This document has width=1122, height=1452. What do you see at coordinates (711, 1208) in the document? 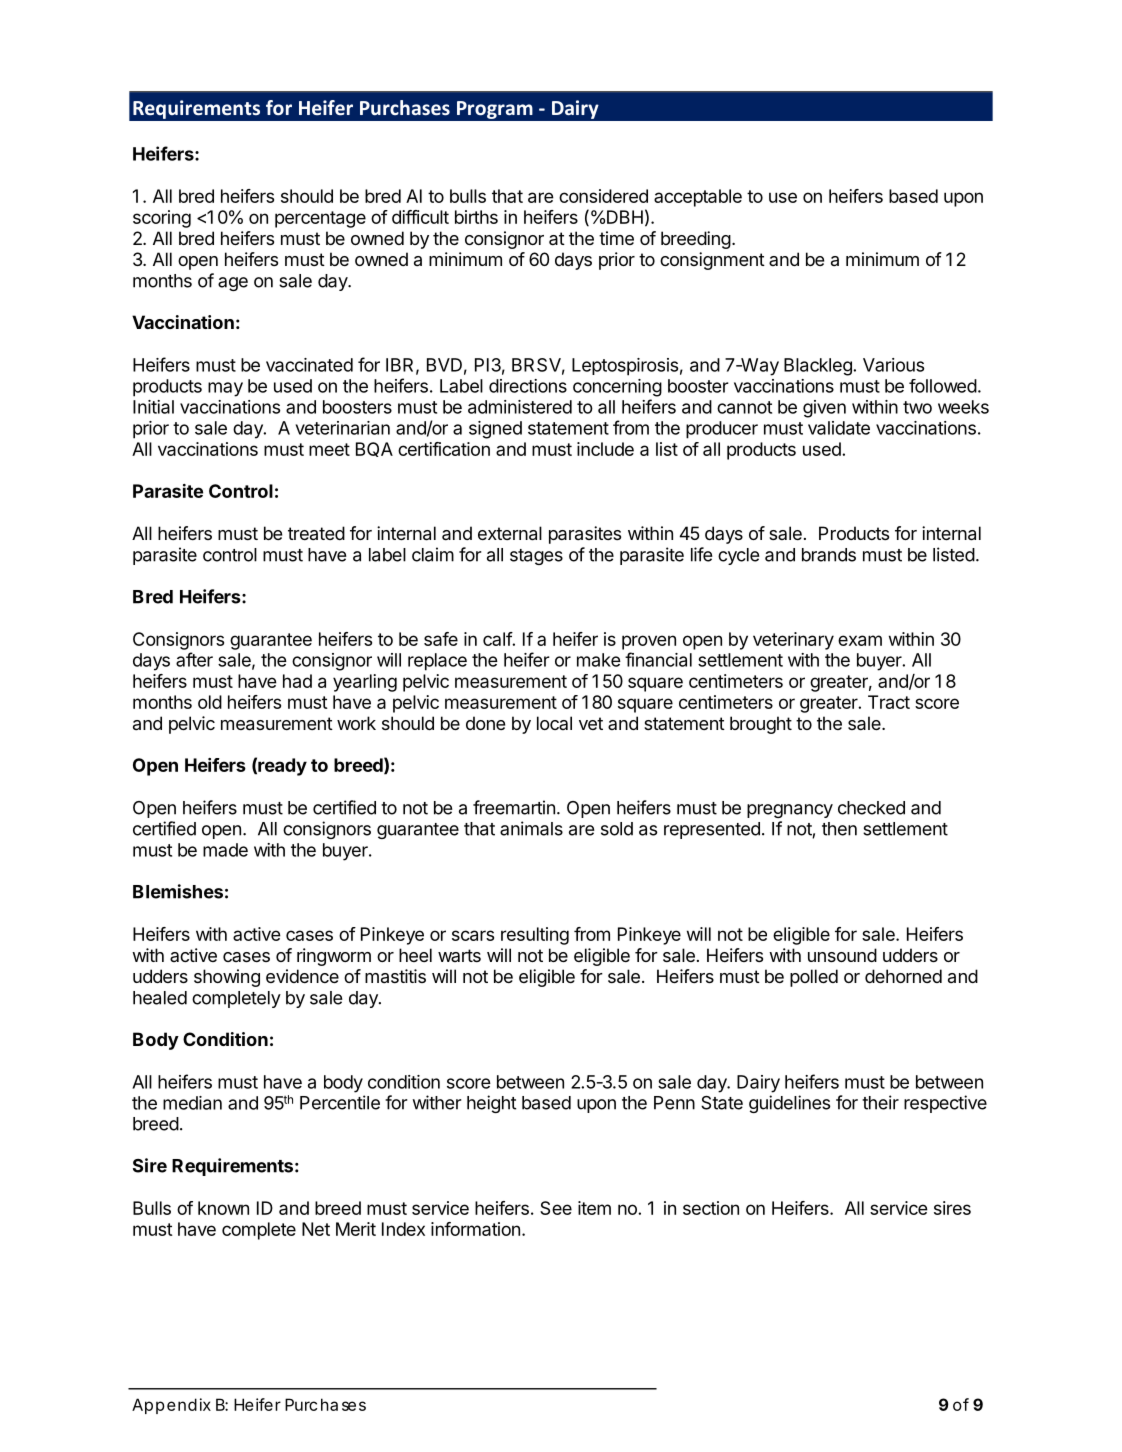
I see `section` at bounding box center [711, 1208].
